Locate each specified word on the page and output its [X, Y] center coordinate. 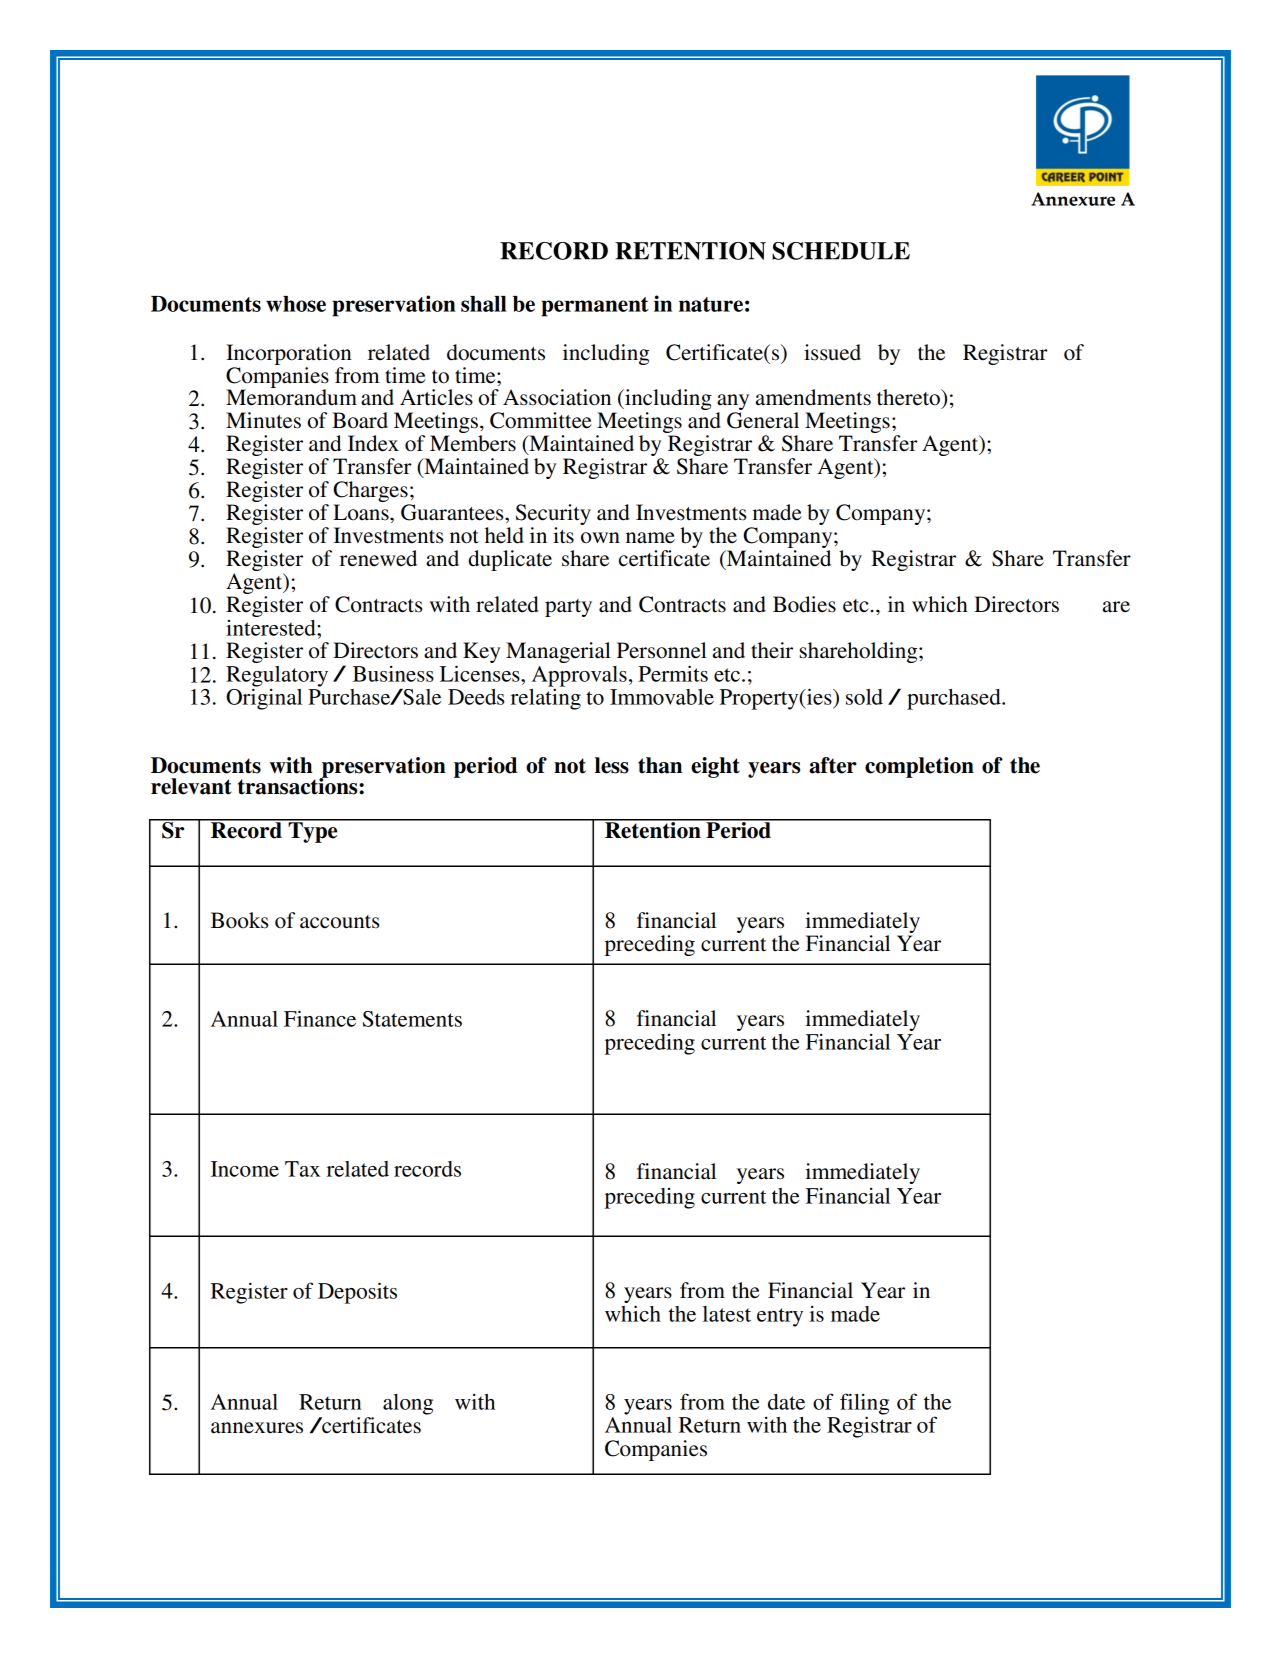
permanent [594, 307]
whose [296, 304]
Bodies [804, 604]
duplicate [510, 560]
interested [272, 628]
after [833, 765]
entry [780, 1317]
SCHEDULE [841, 251]
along [408, 1404]
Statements [412, 1019]
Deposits [357, 1293]
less [612, 765]
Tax [302, 1169]
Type [313, 831]
